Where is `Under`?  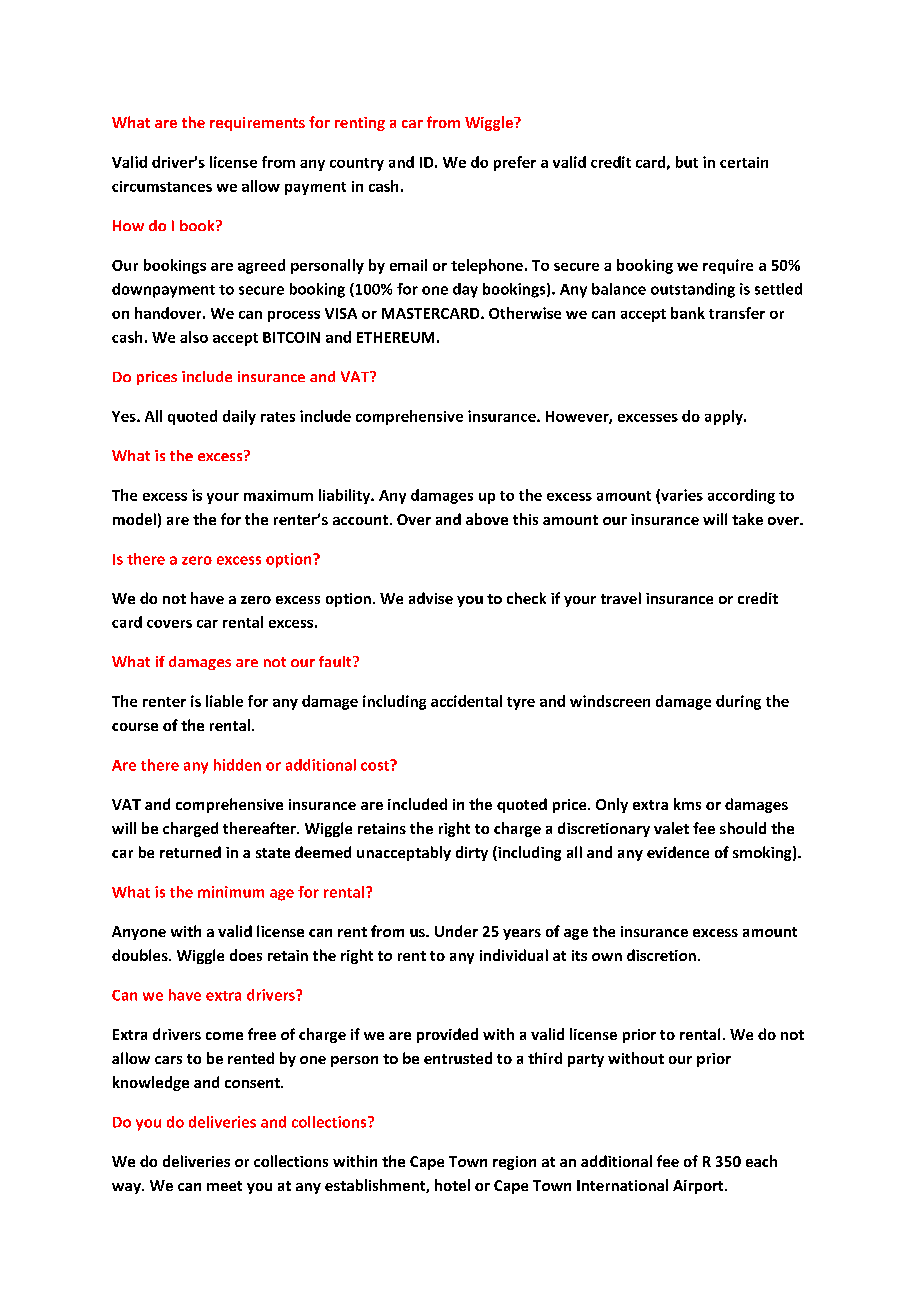 Under is located at coordinates (456, 931).
